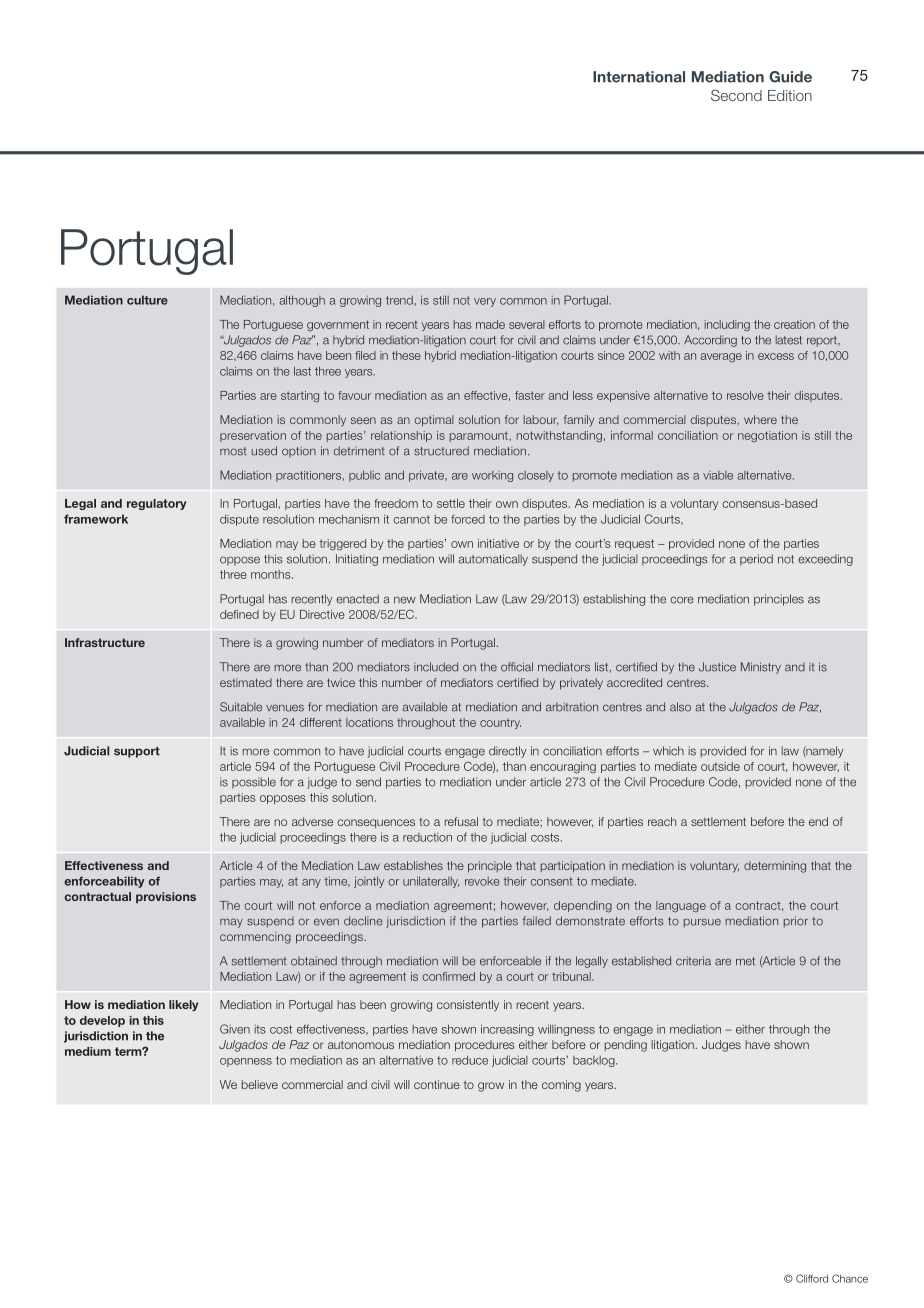 The image size is (924, 1308). I want to click on prior, so click(796, 922).
